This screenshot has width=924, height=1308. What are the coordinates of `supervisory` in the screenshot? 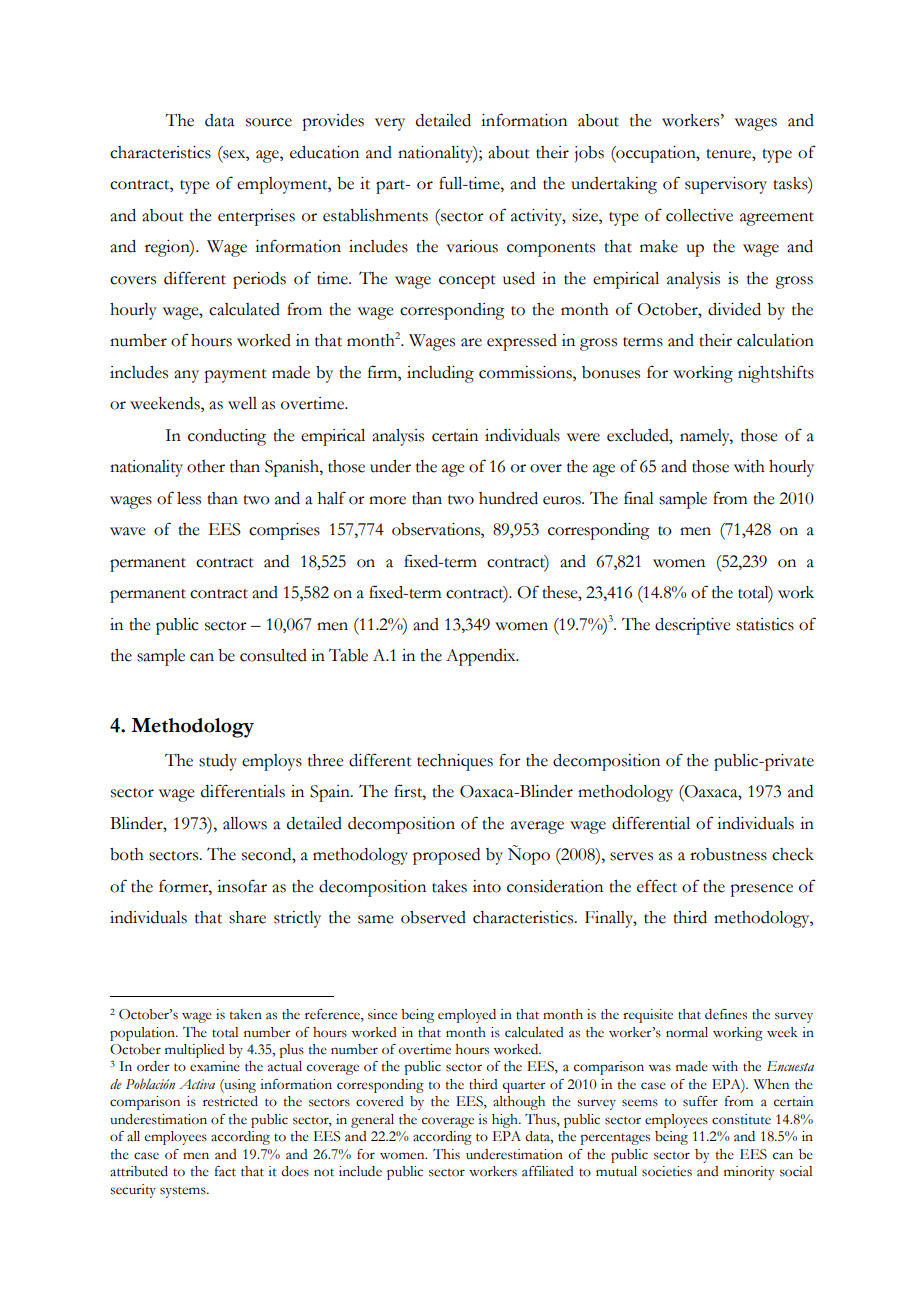 It's located at (726, 185).
